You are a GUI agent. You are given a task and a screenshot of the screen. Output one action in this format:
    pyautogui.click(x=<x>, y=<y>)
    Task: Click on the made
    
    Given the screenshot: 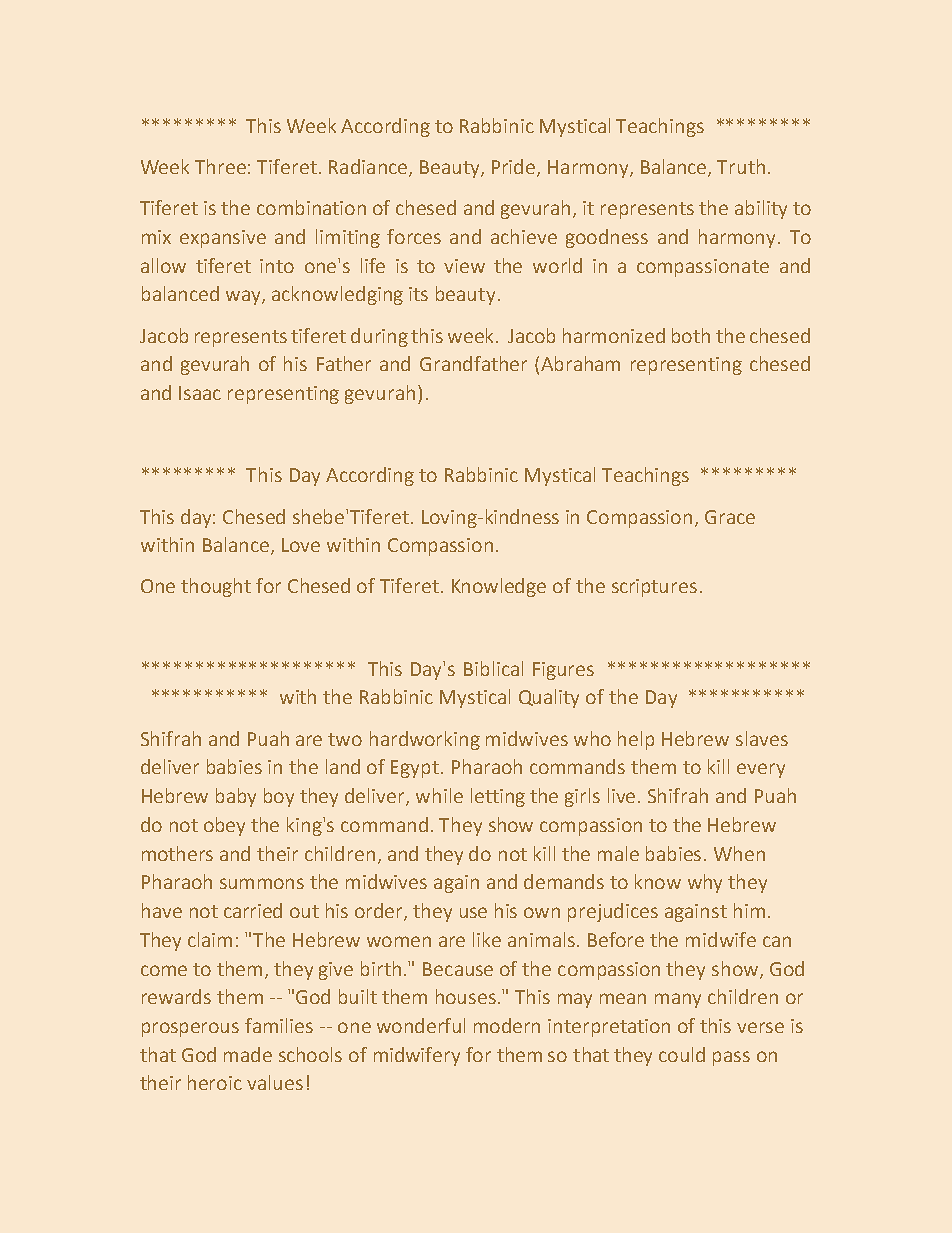 What is the action you would take?
    pyautogui.click(x=248, y=1054)
